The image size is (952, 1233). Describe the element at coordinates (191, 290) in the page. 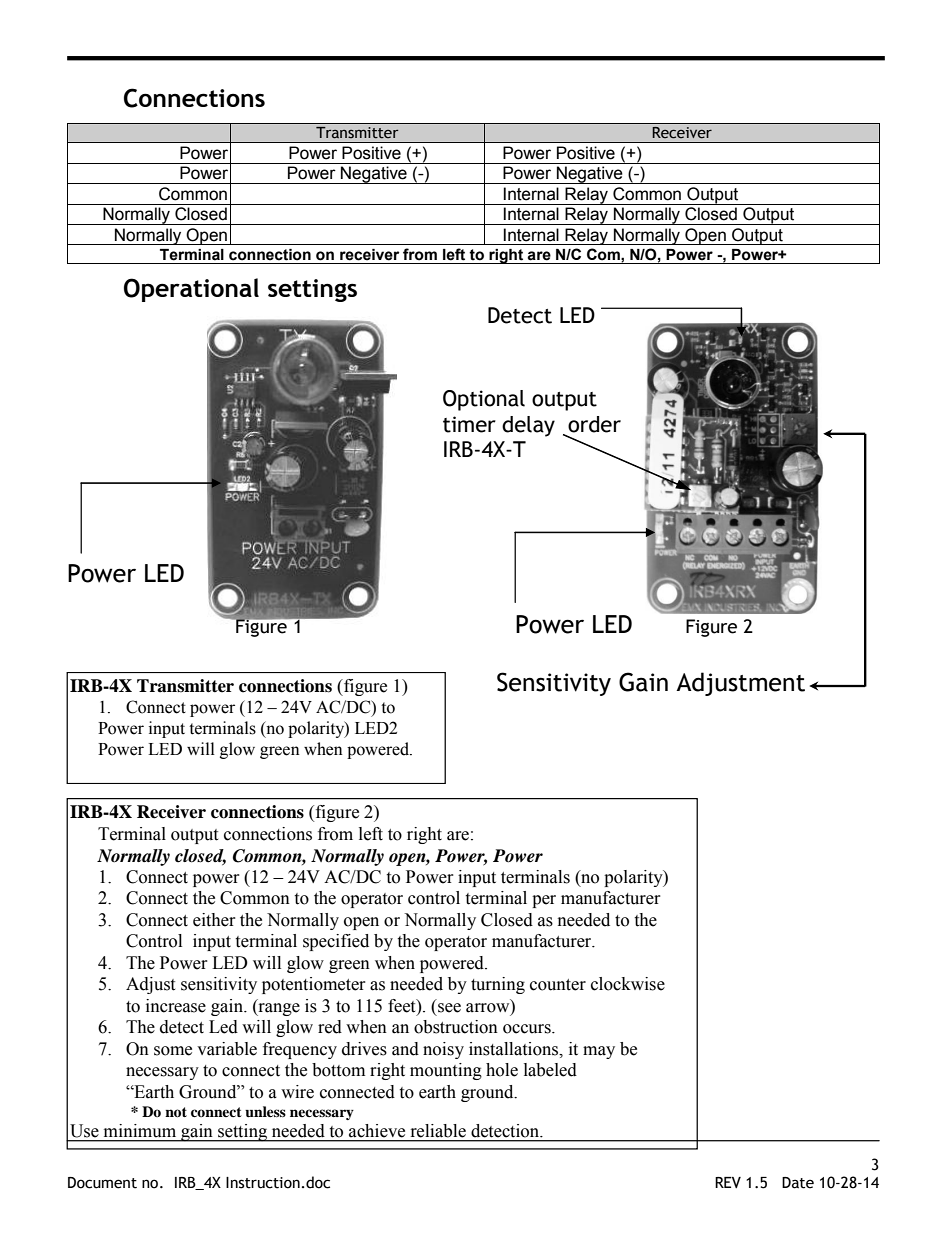

I see `Operational` at that location.
